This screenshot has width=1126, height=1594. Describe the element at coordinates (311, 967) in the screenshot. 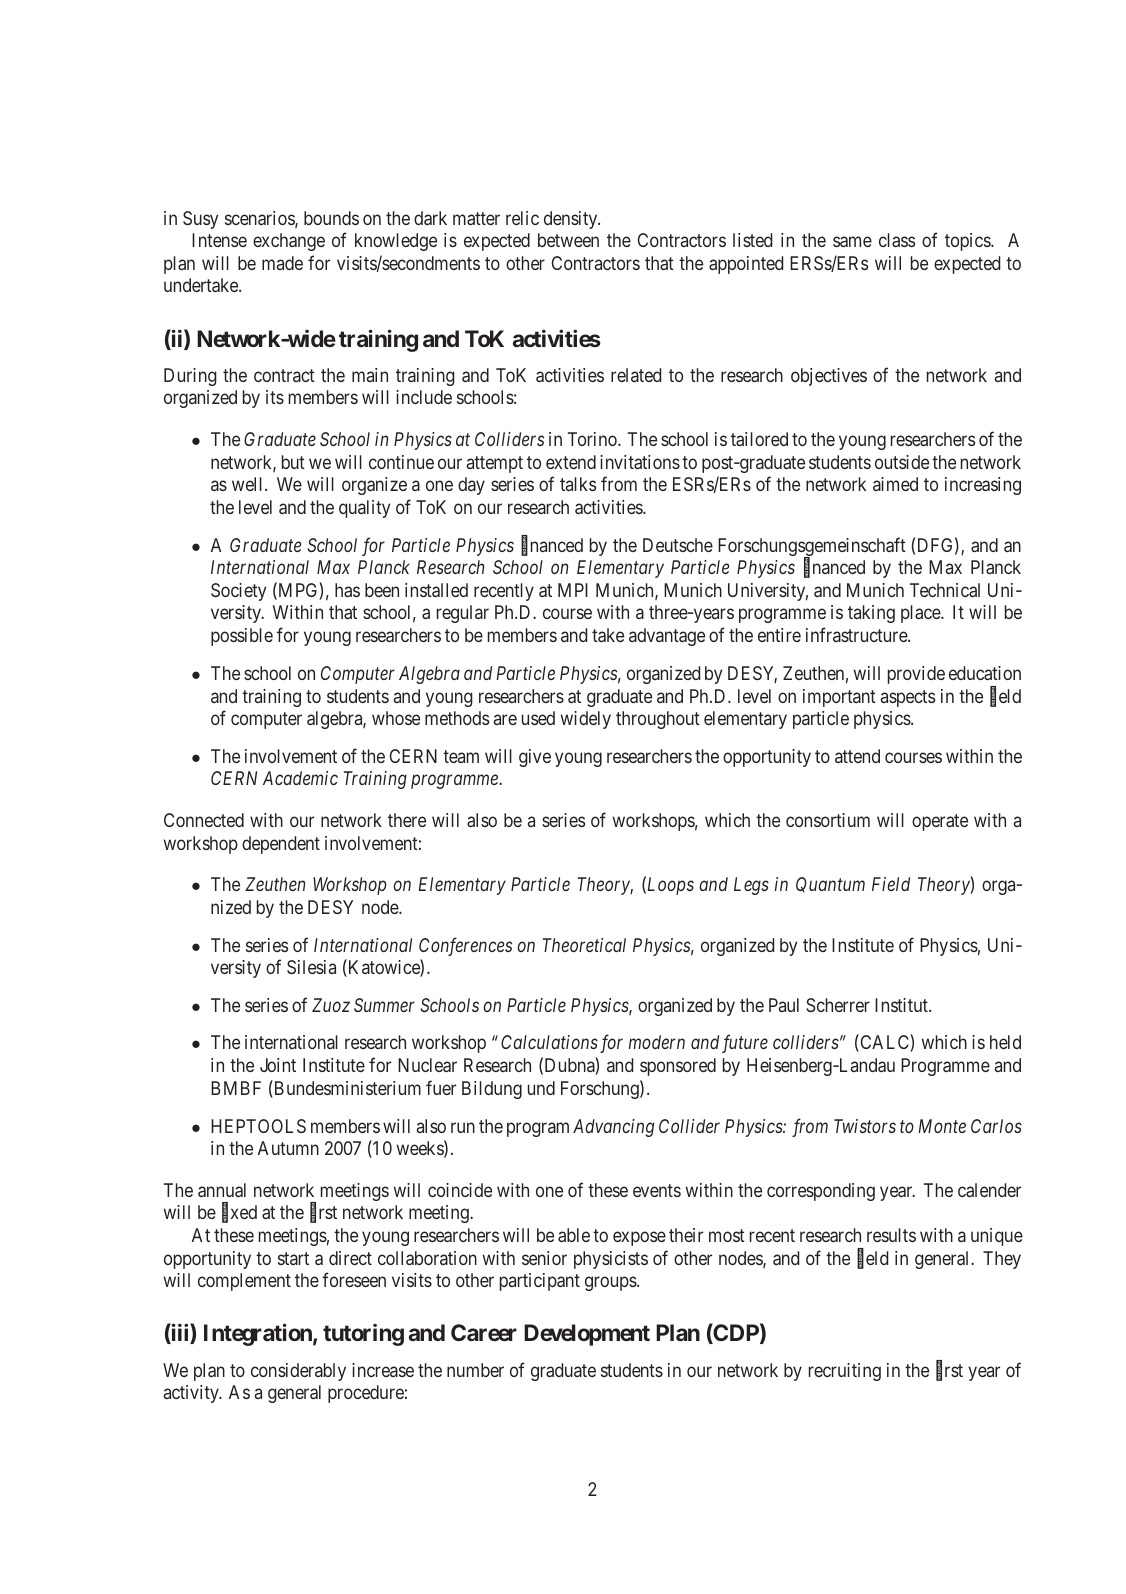

I see `Silesia` at that location.
